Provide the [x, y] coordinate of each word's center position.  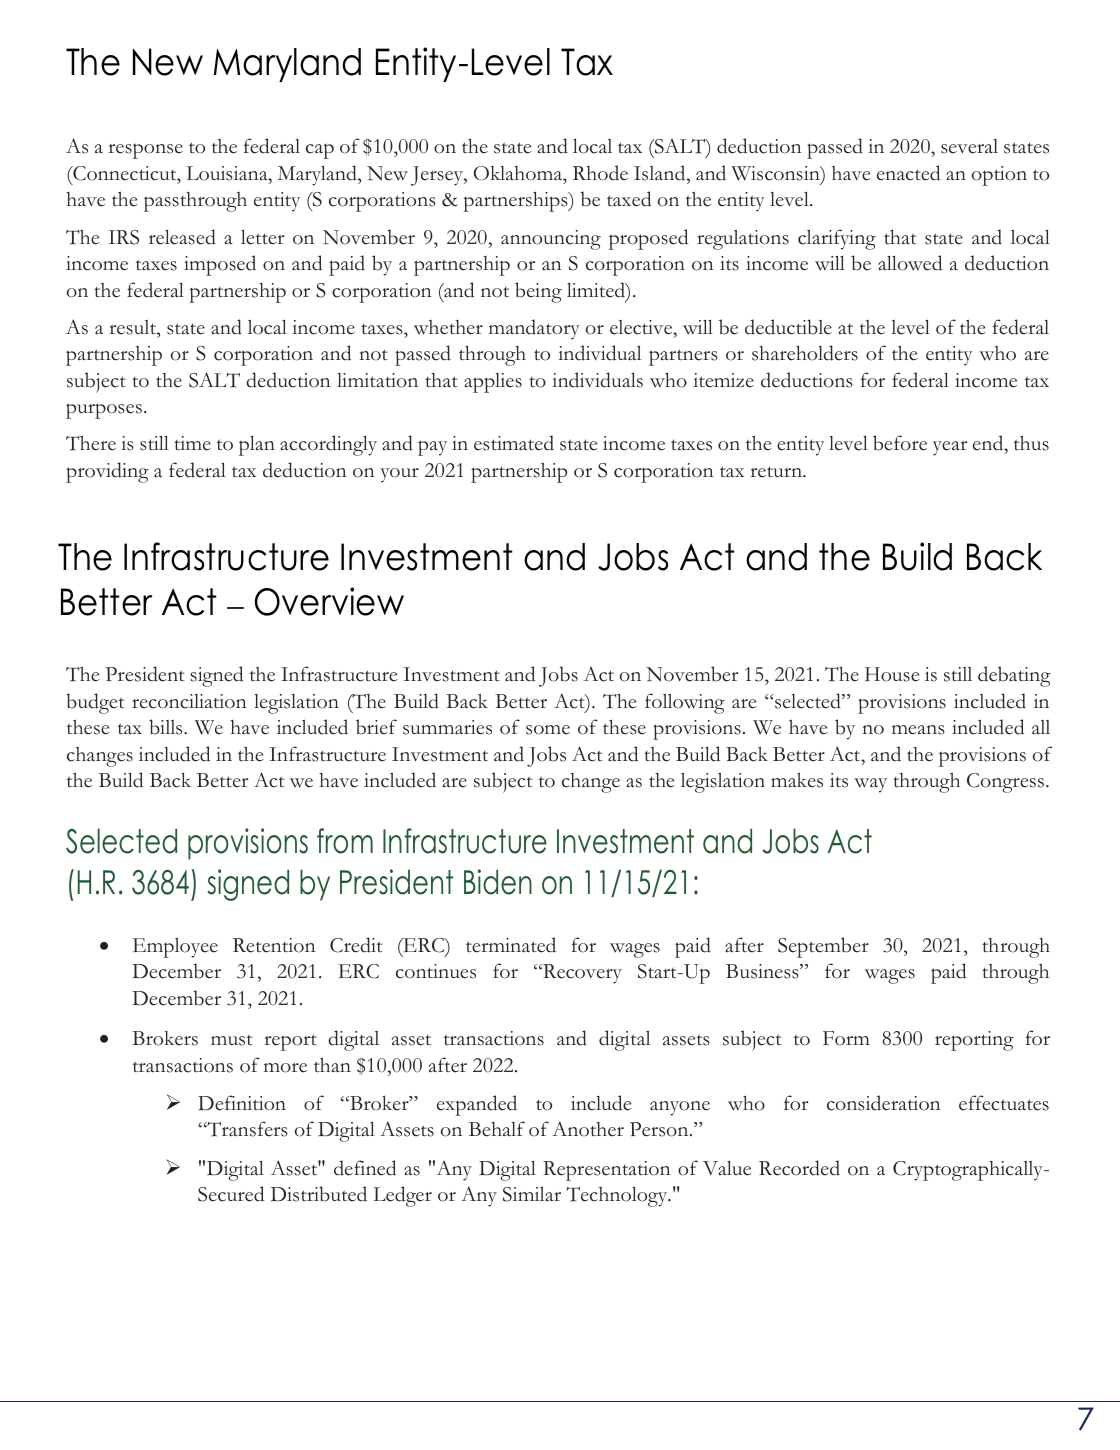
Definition [242, 1103]
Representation [606, 1171]
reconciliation [189, 701]
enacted [908, 173]
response [146, 151]
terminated [511, 945]
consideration [883, 1103]
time [192, 443]
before [900, 443]
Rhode [600, 173]
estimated [514, 443]
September [823, 947]
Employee [175, 948]
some [548, 730]
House [892, 674]
